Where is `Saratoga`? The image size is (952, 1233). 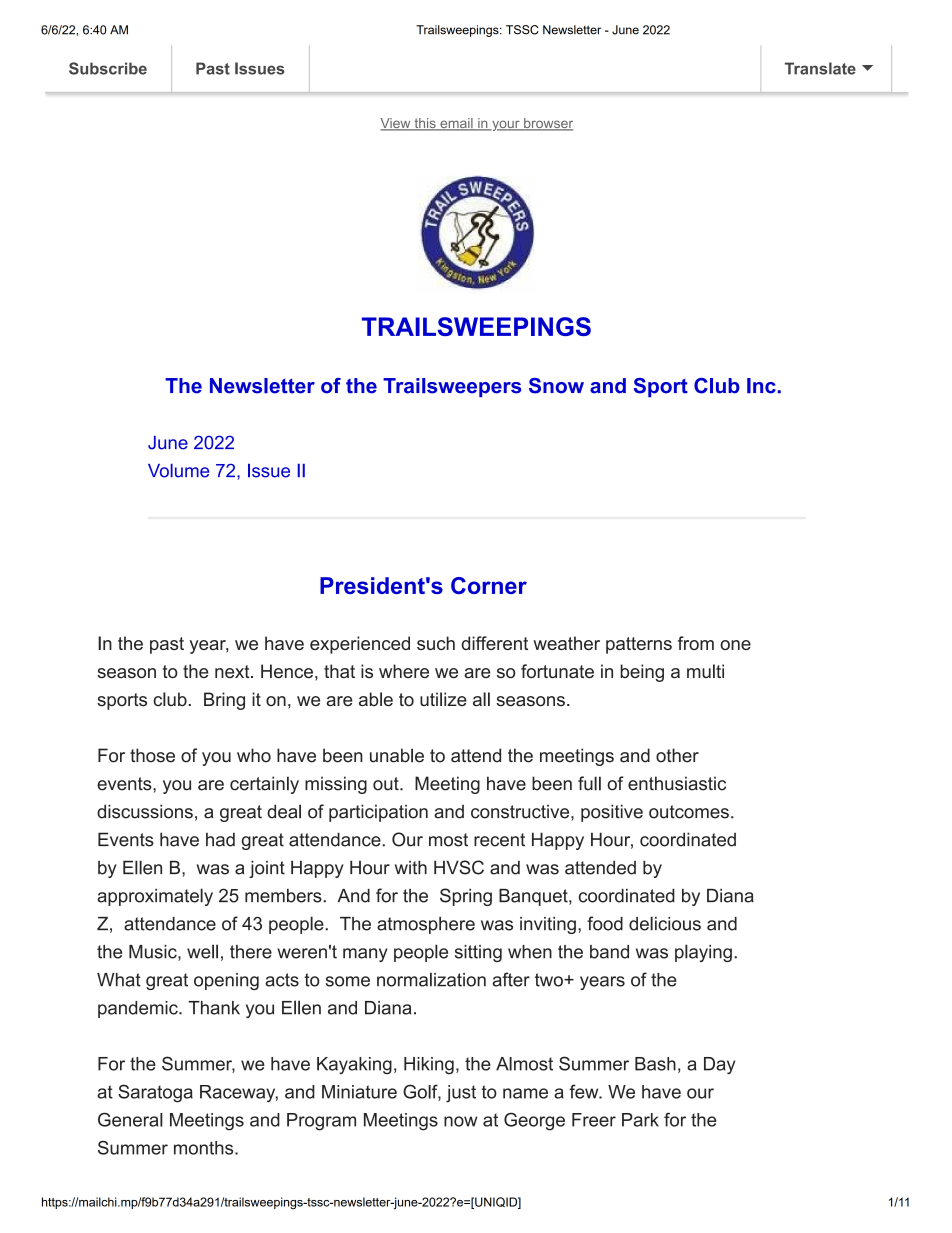
Saratoga is located at coordinates (155, 1093).
